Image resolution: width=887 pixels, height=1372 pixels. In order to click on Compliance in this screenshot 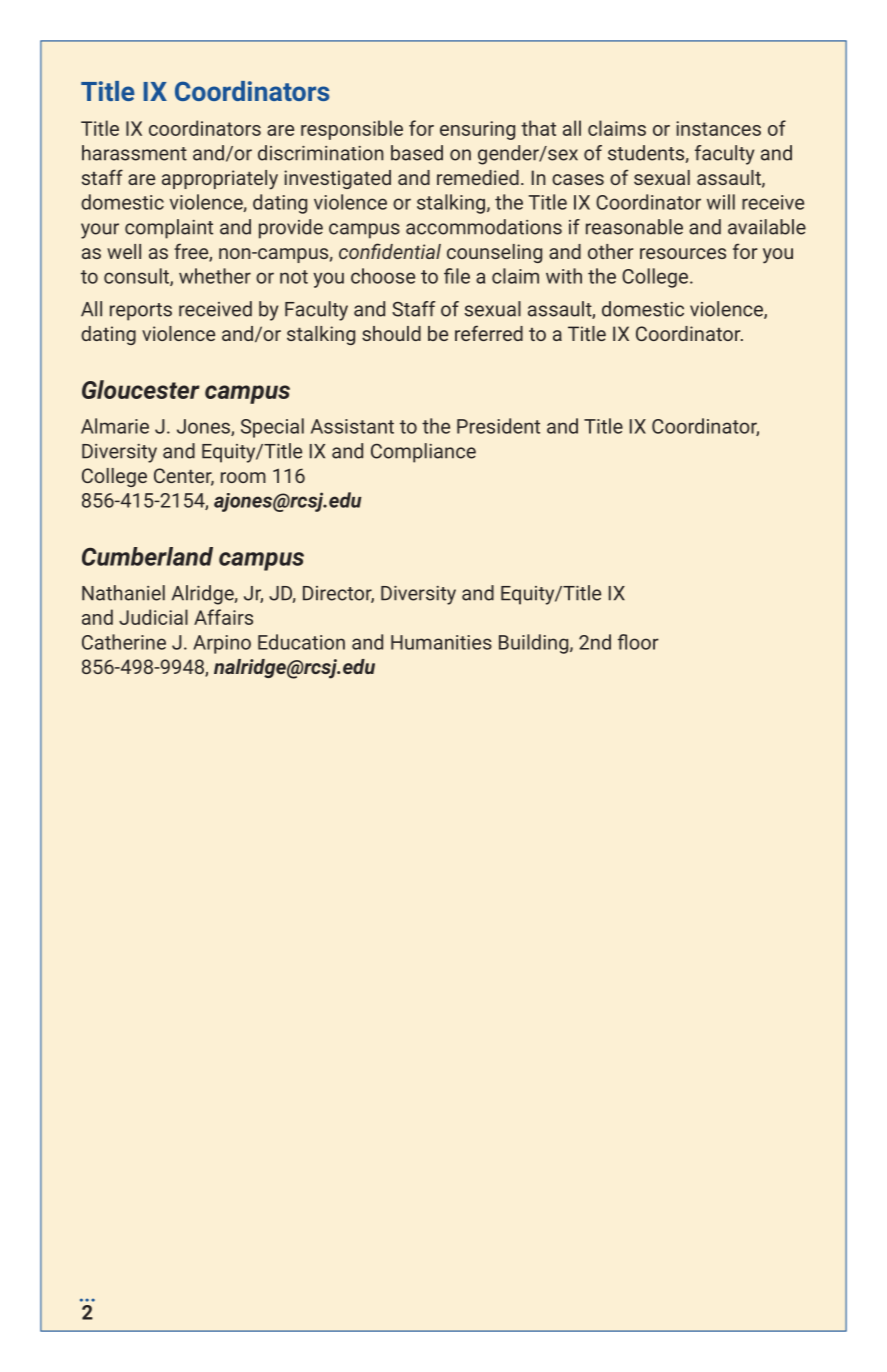, I will do `click(423, 453)`.
